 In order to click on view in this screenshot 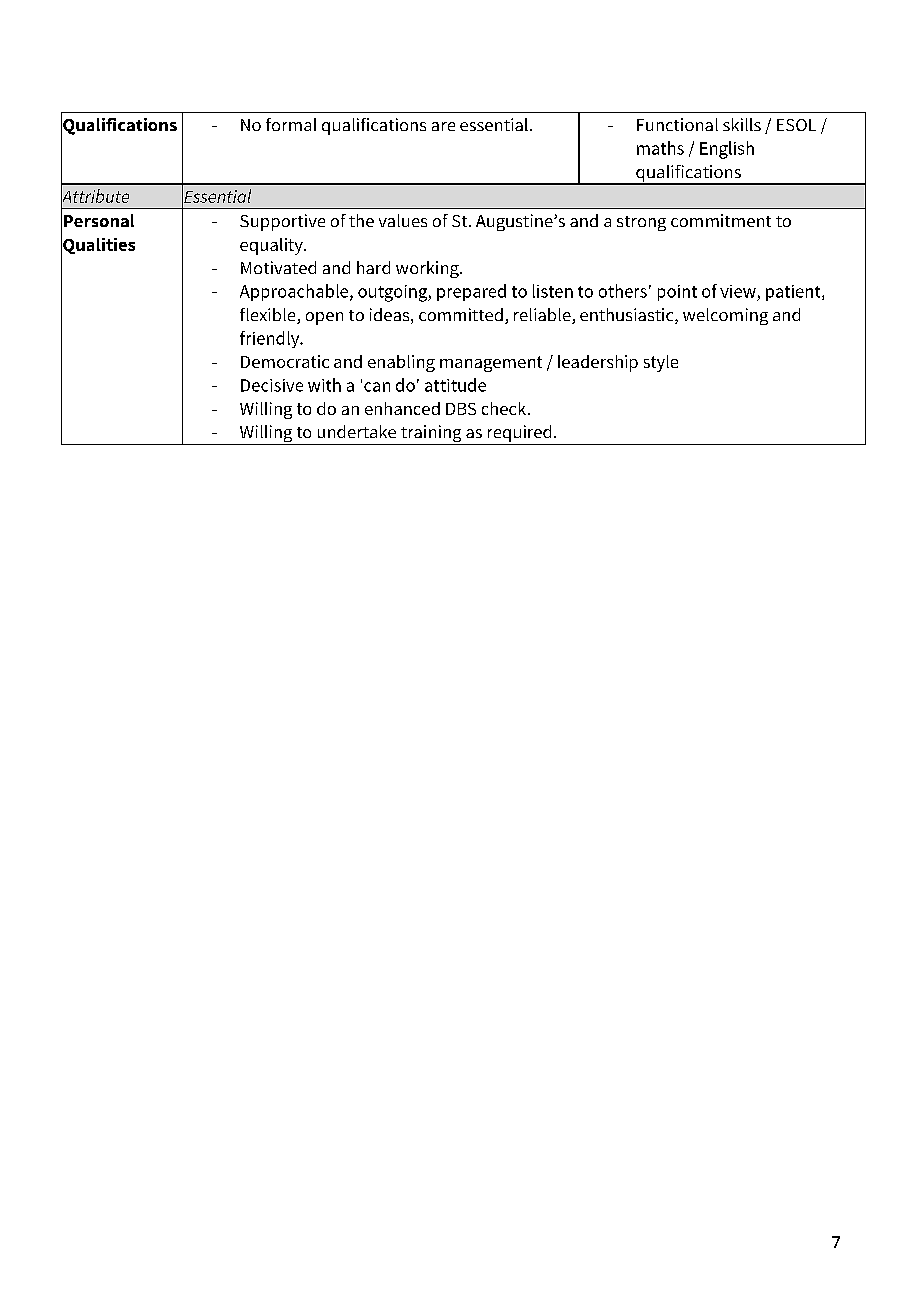, I will do `click(738, 291)`.
